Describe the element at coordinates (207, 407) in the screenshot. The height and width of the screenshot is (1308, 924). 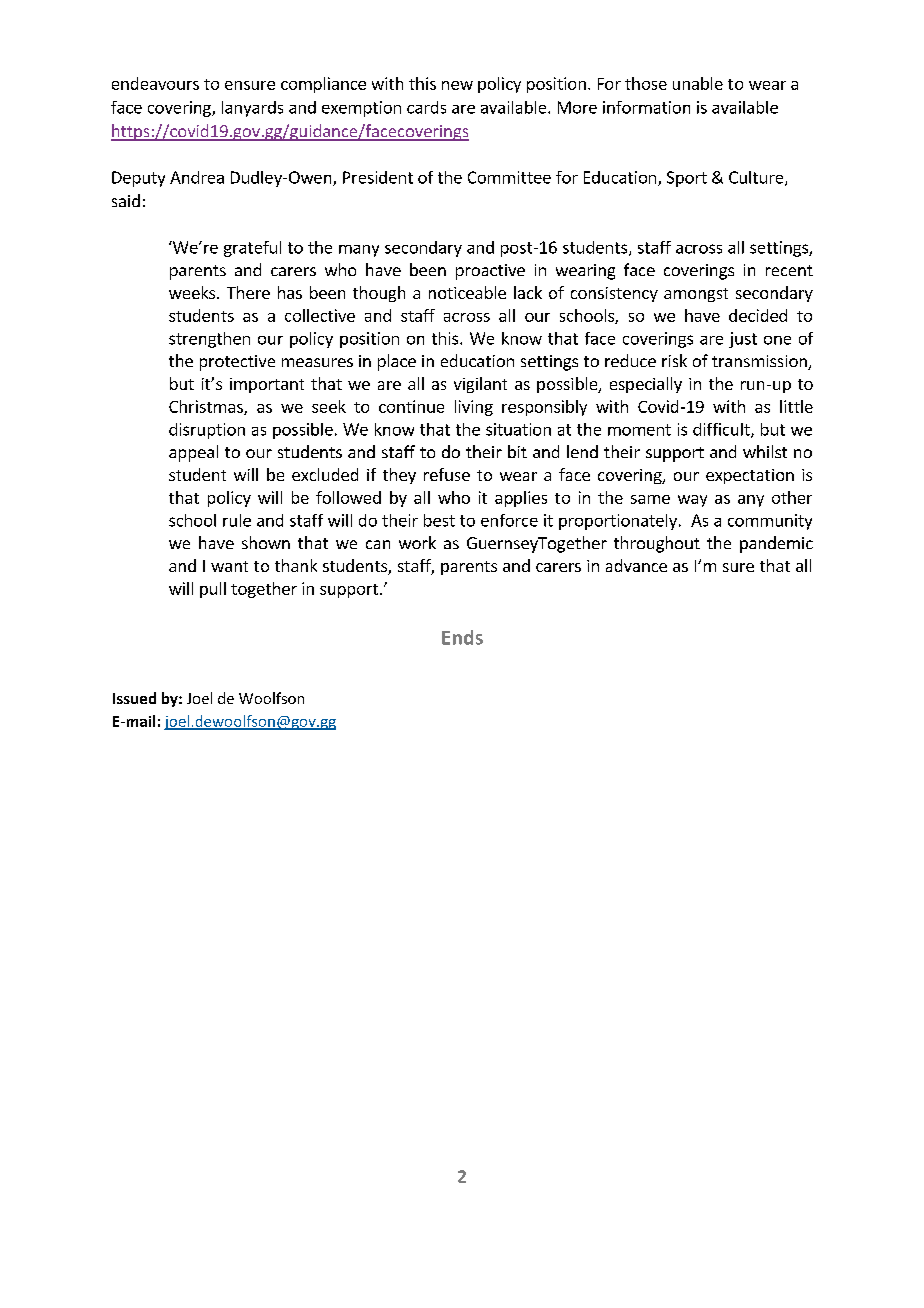
I see `Christmas` at that location.
